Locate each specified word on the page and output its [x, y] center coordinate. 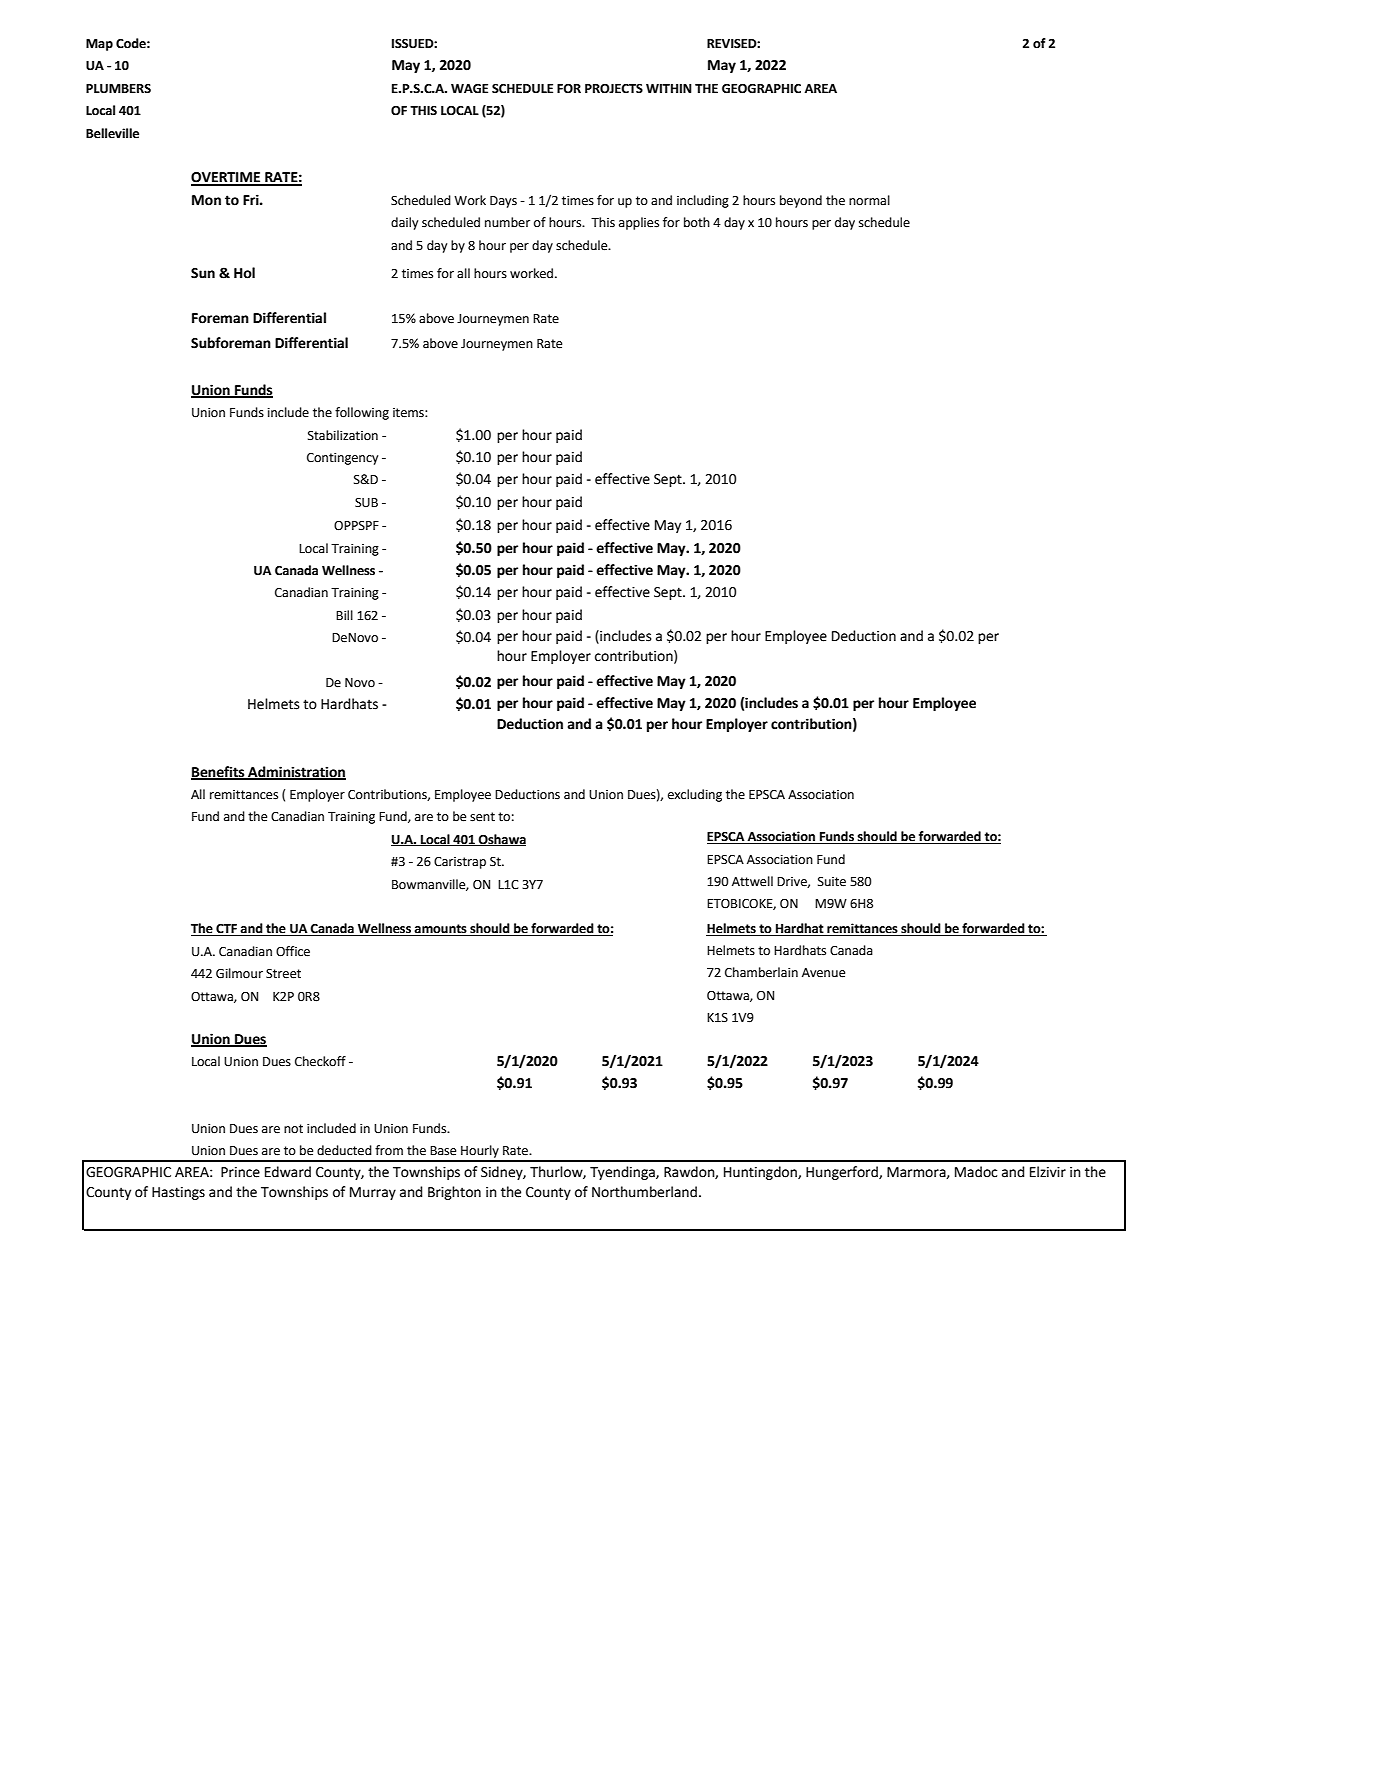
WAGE [469, 89]
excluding [695, 795]
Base [443, 1151]
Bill [344, 615]
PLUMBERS [118, 89]
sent [482, 817]
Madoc [976, 1172]
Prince [240, 1172]
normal [869, 200]
